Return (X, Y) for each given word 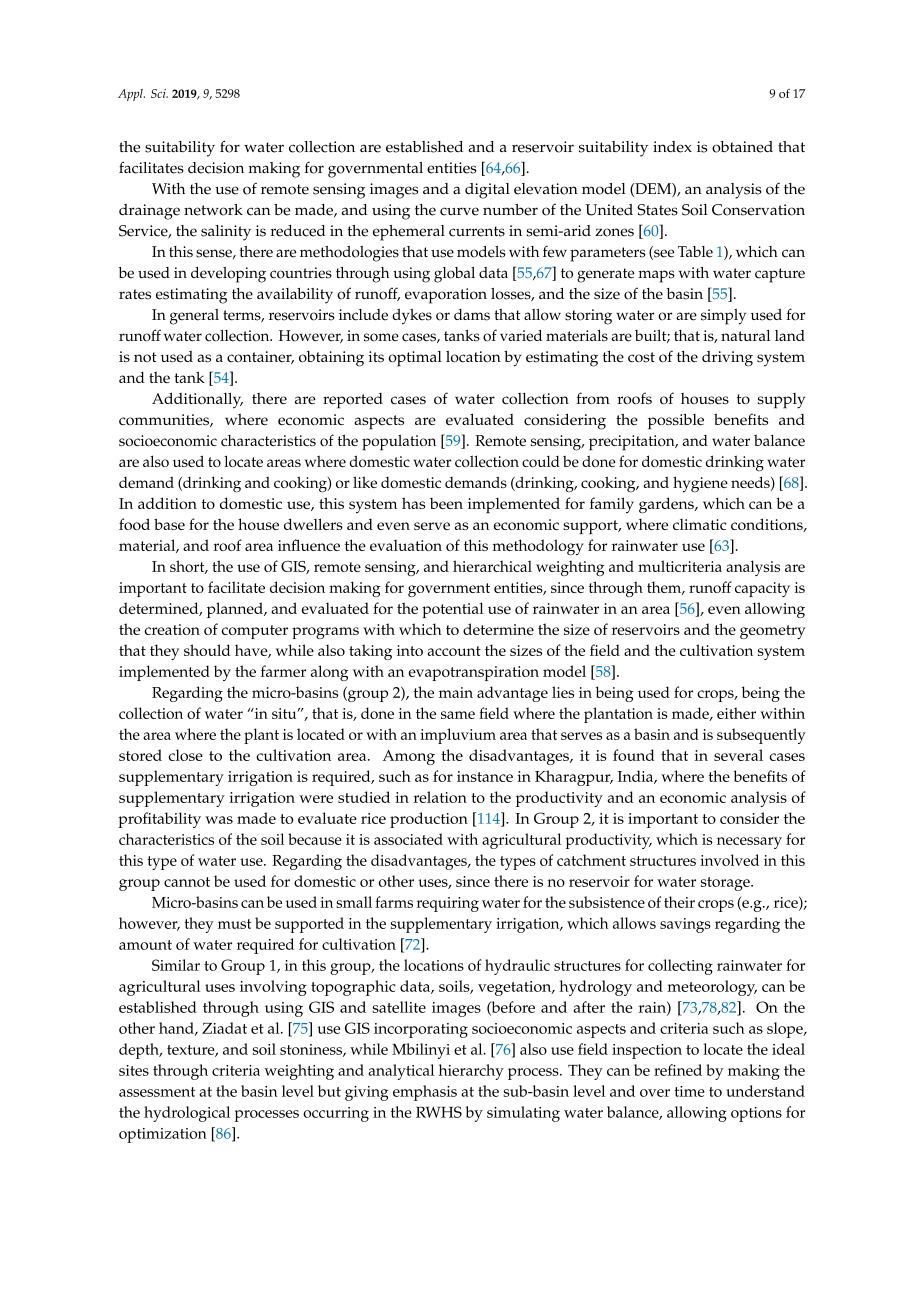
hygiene (700, 484)
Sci (159, 93)
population (399, 442)
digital (487, 191)
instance (485, 776)
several (738, 755)
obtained (742, 147)
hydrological (187, 1114)
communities (165, 420)
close (185, 755)
